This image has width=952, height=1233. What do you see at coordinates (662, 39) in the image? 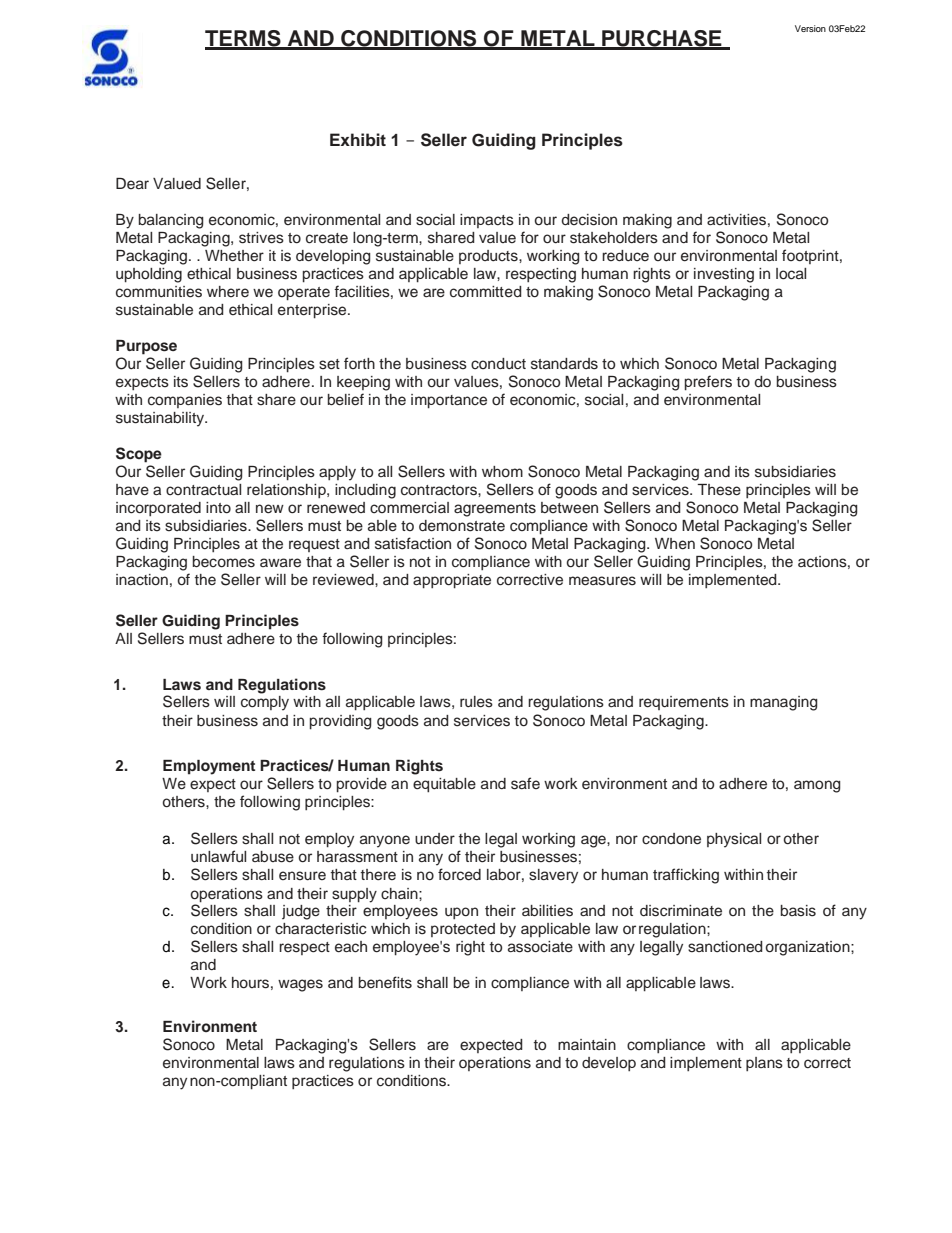
I see `PURCHASE` at bounding box center [662, 39].
